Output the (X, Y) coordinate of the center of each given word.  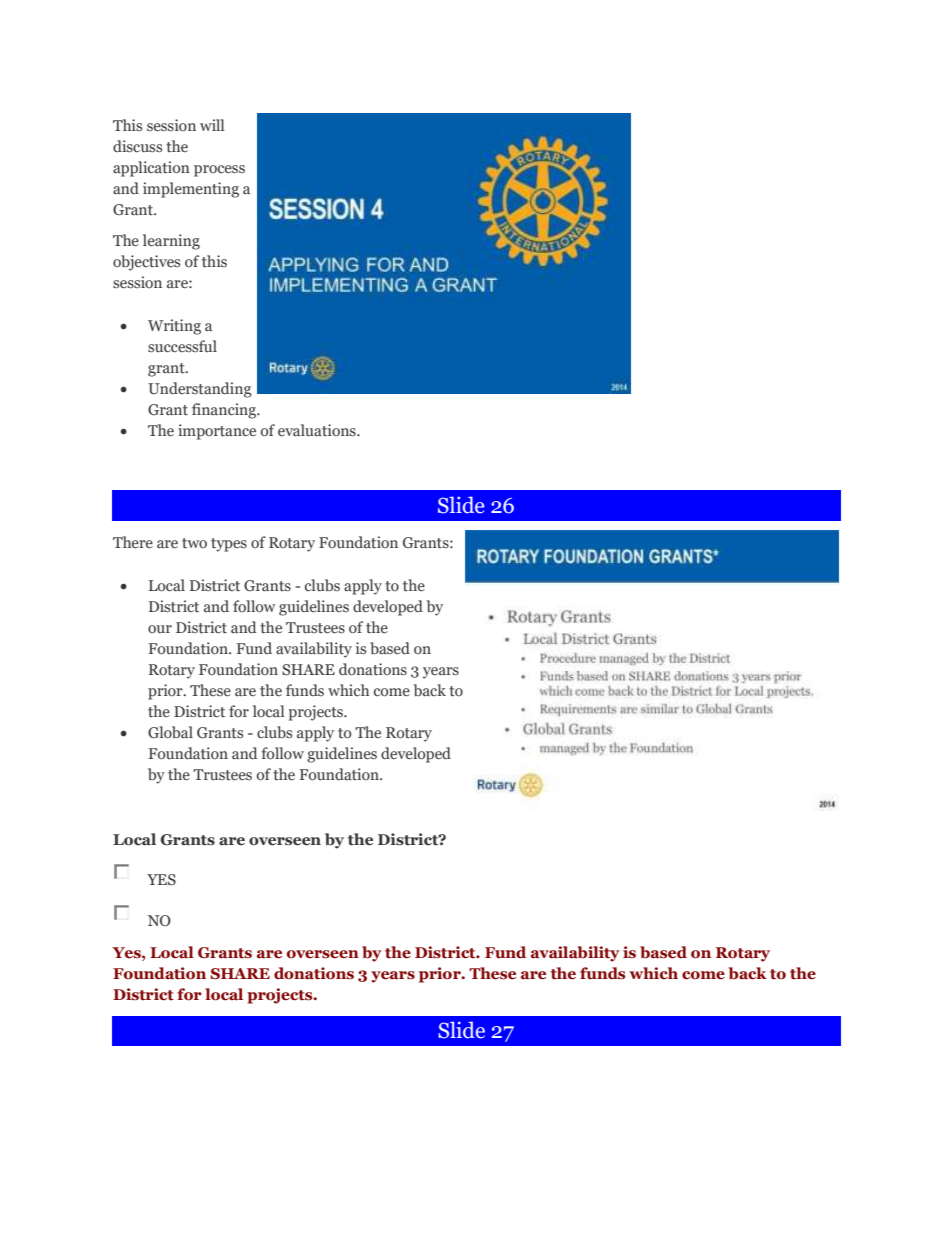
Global (170, 732)
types (229, 545)
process (219, 171)
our (160, 629)
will (212, 125)
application (151, 169)
